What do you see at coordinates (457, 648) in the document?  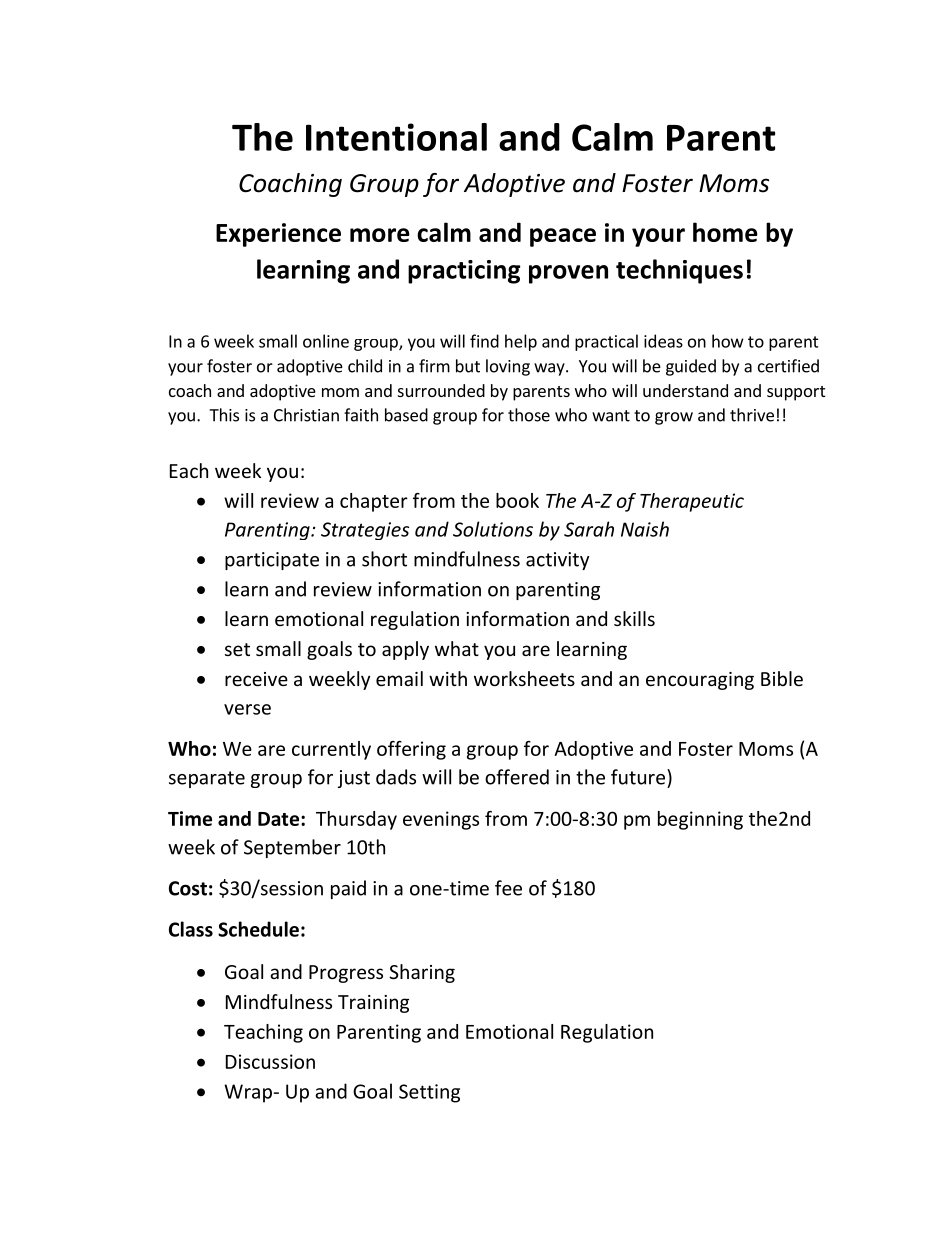 I see `what` at bounding box center [457, 648].
